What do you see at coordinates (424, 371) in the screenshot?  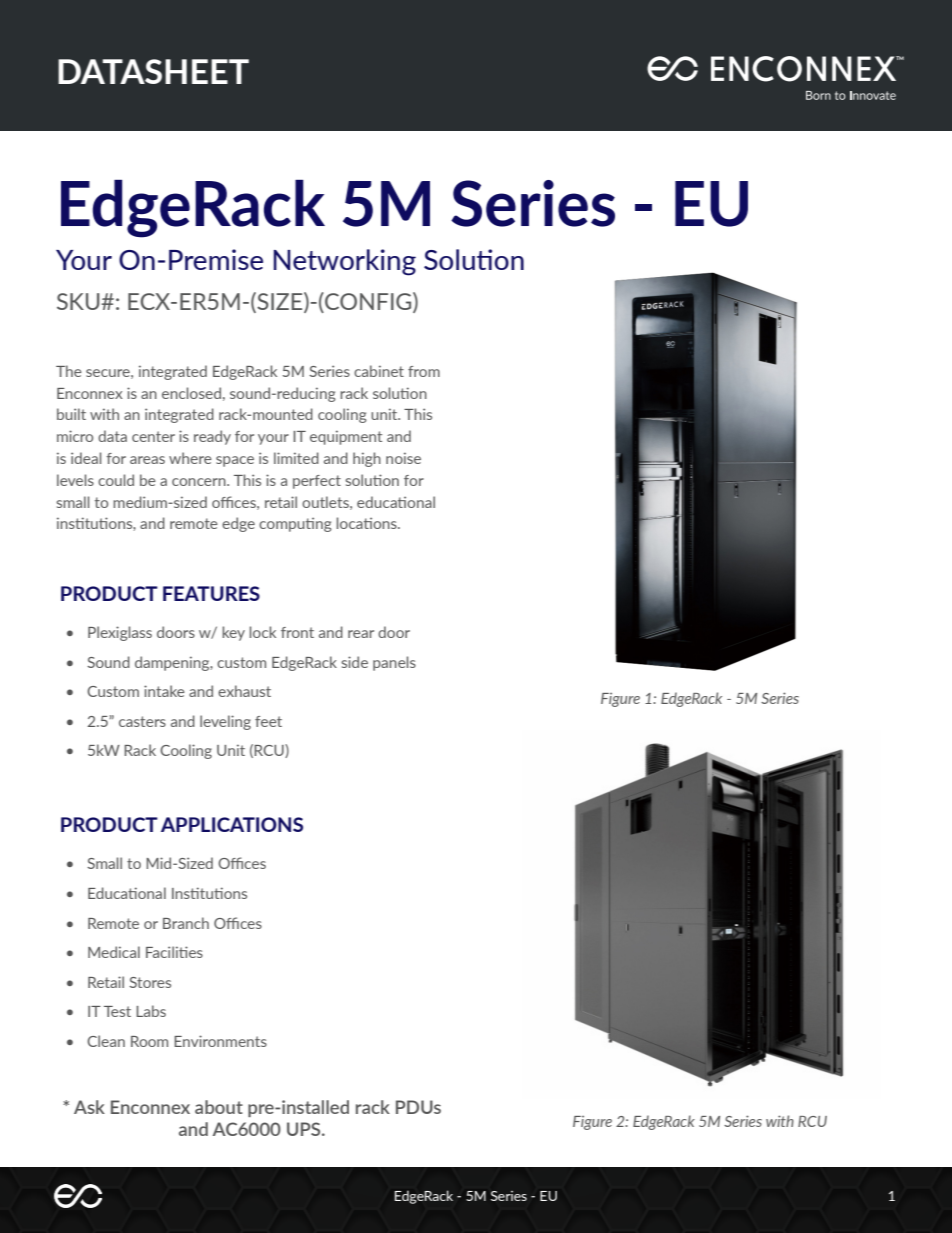 I see `from` at bounding box center [424, 371].
